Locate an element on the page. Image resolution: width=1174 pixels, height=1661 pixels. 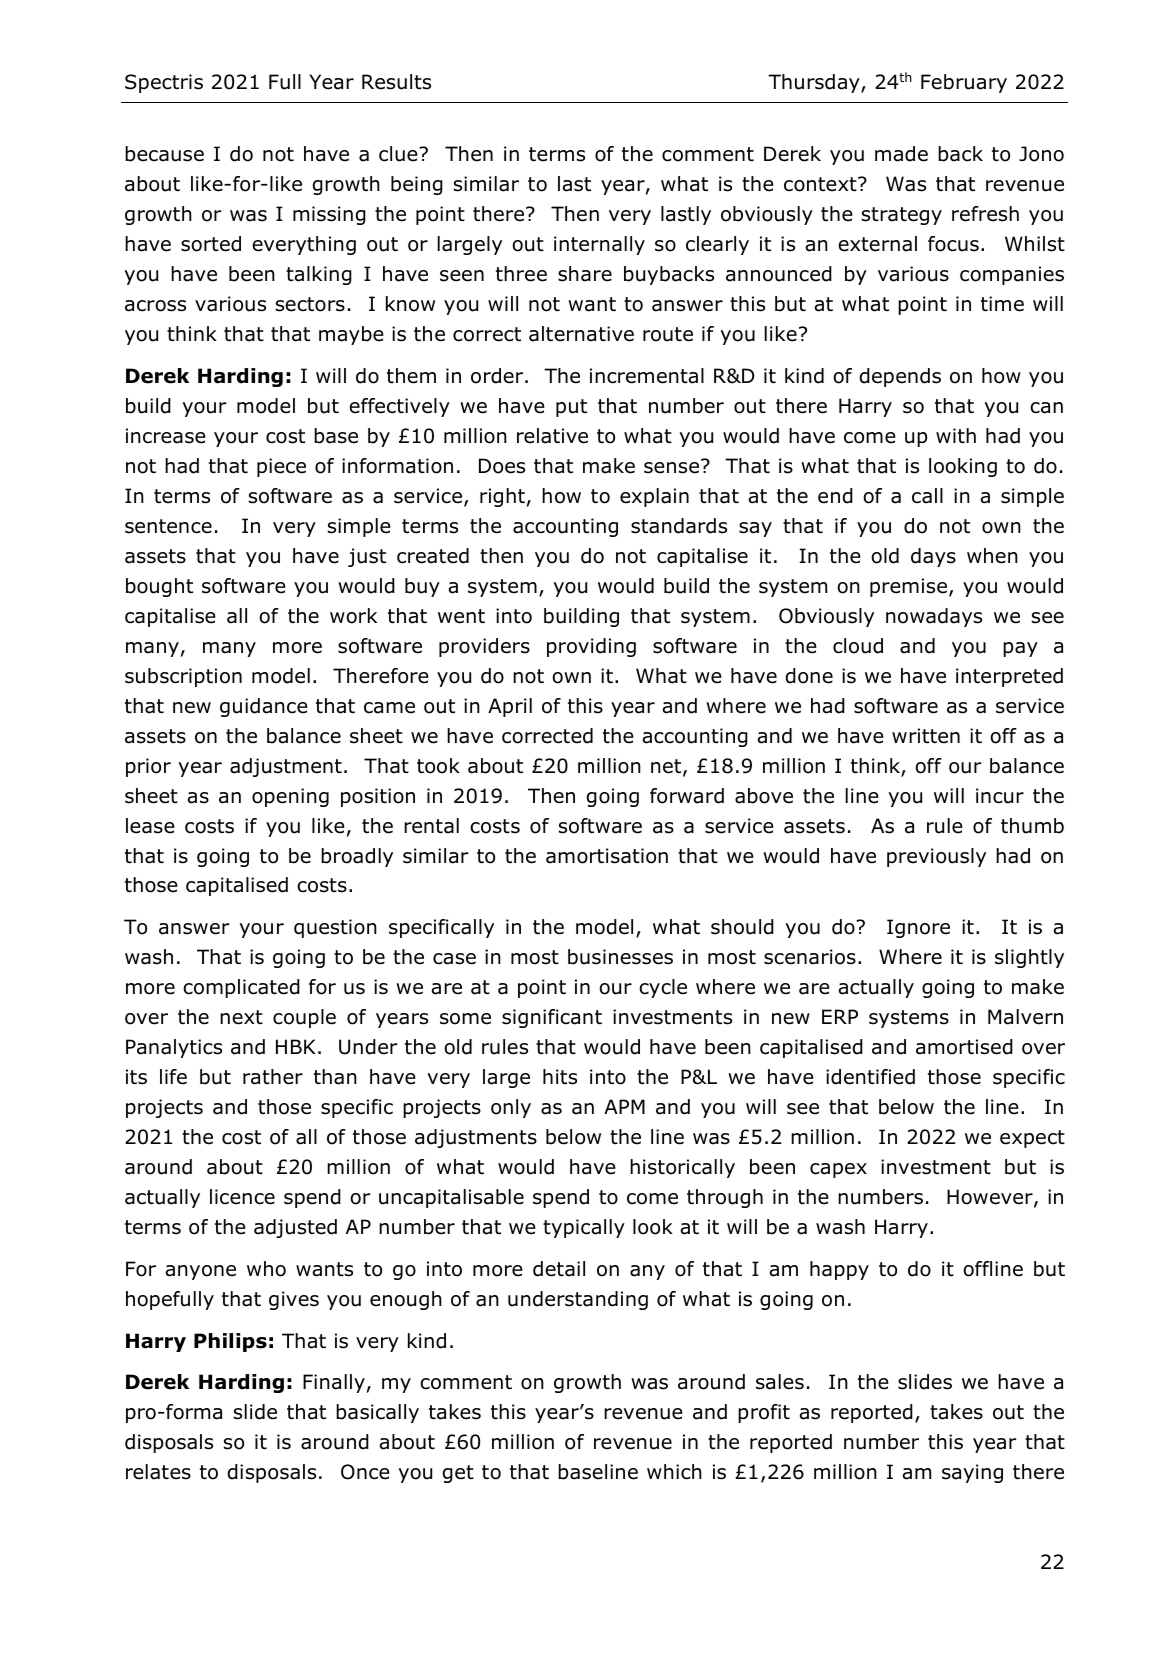
internally is located at coordinates (599, 245).
